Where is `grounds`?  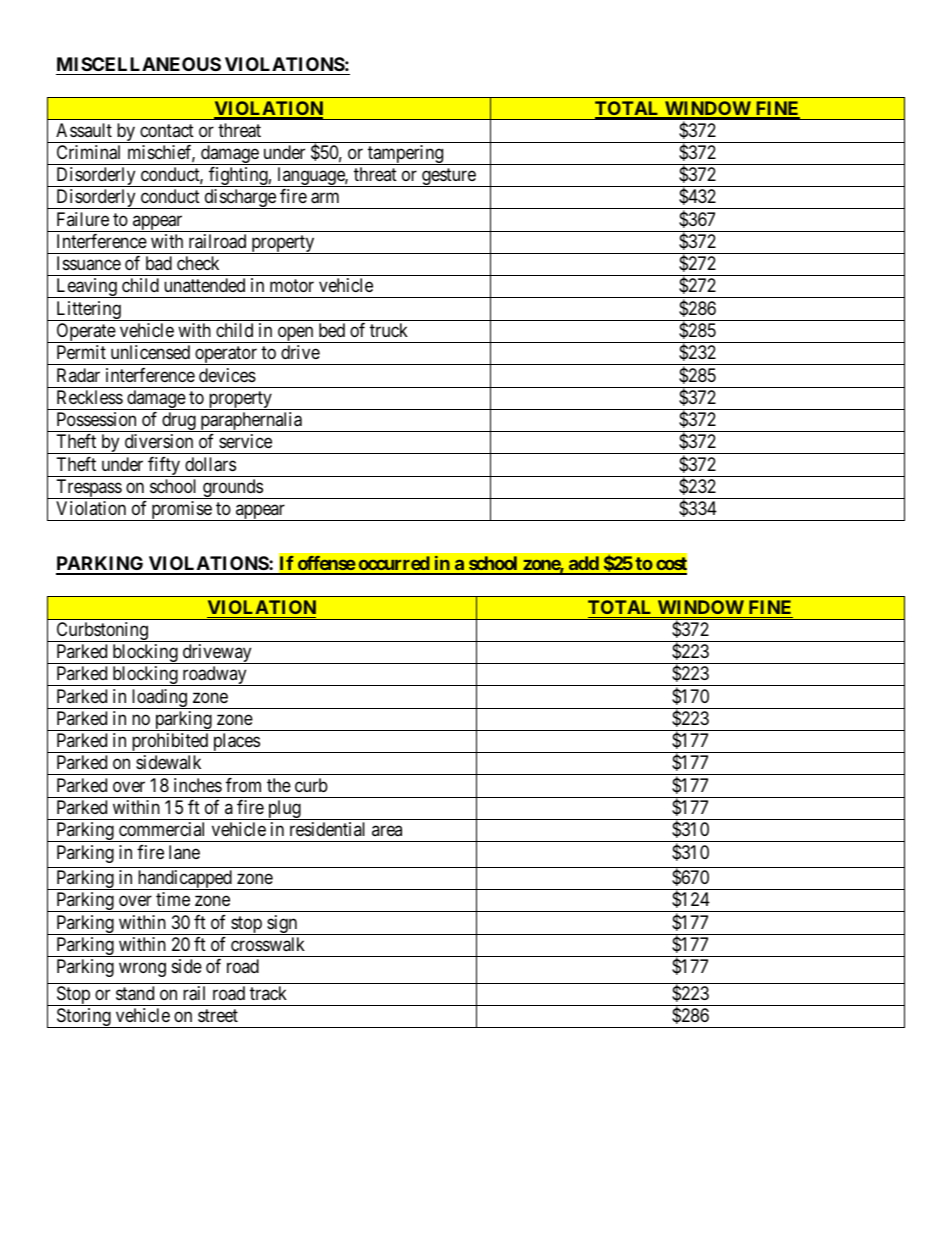 grounds is located at coordinates (232, 489).
